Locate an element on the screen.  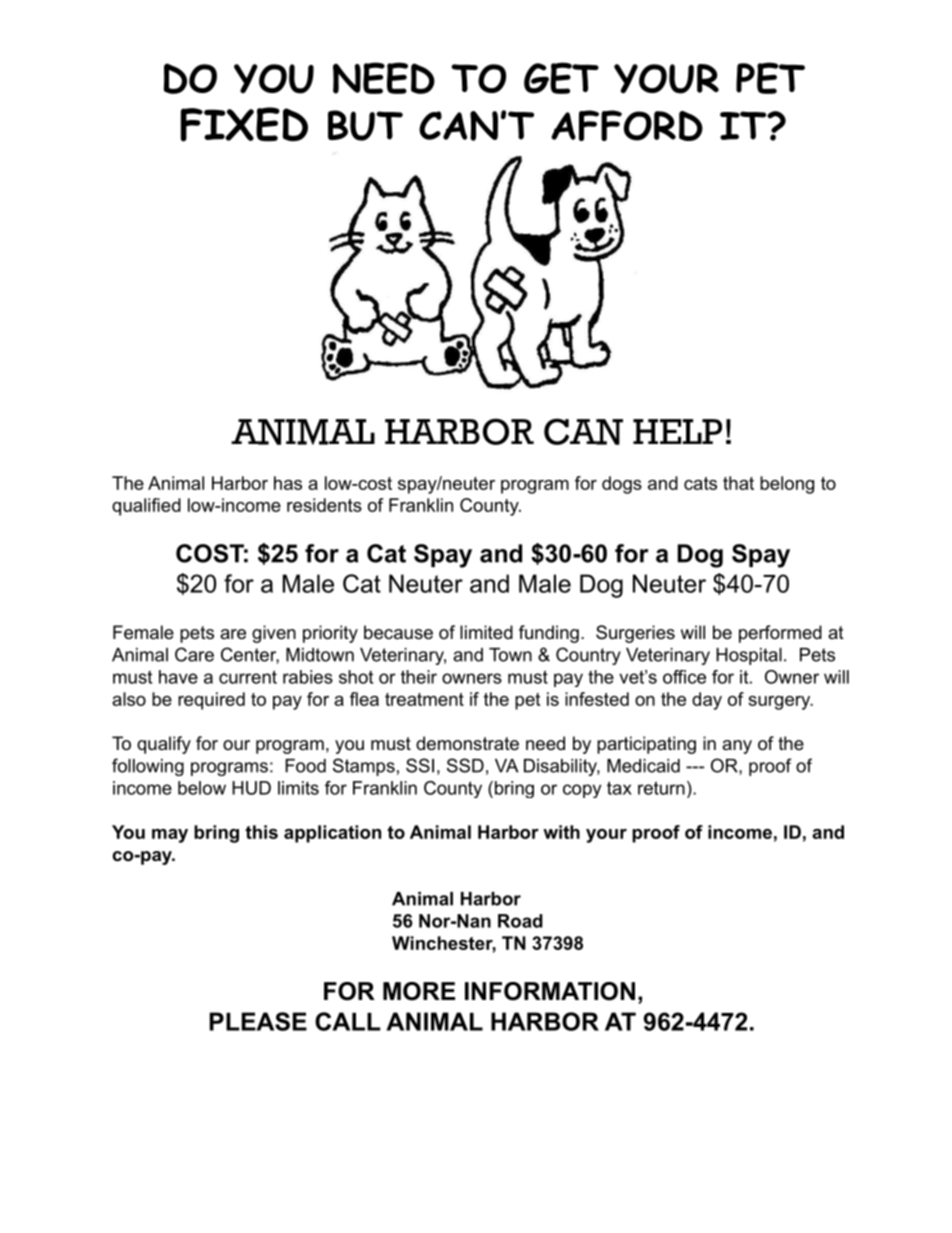
limited is located at coordinates (486, 632).
